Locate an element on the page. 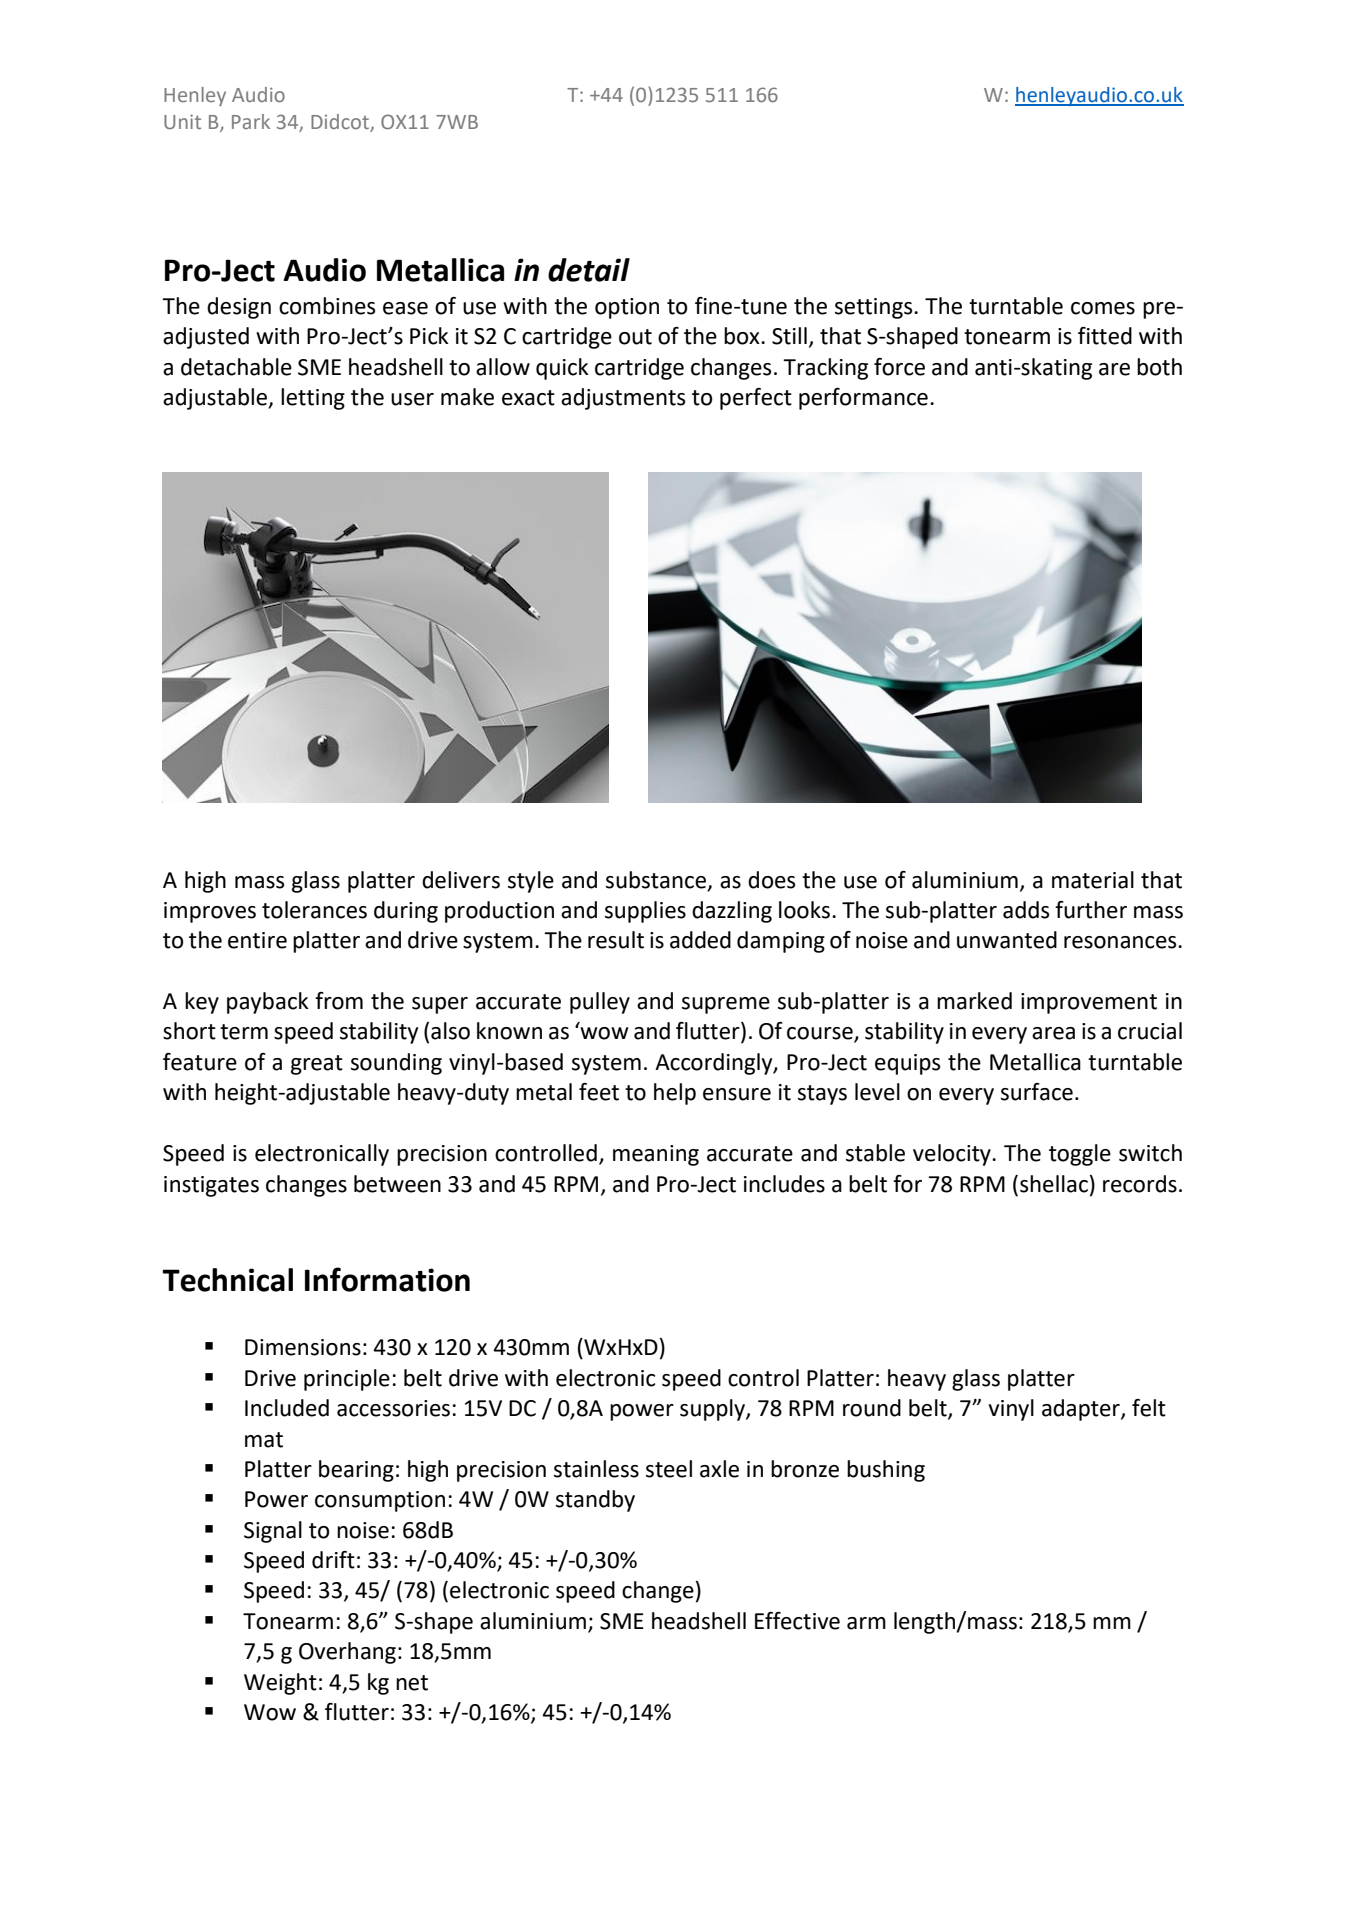 This page has width=1346, height=1906. Park is located at coordinates (251, 121).
